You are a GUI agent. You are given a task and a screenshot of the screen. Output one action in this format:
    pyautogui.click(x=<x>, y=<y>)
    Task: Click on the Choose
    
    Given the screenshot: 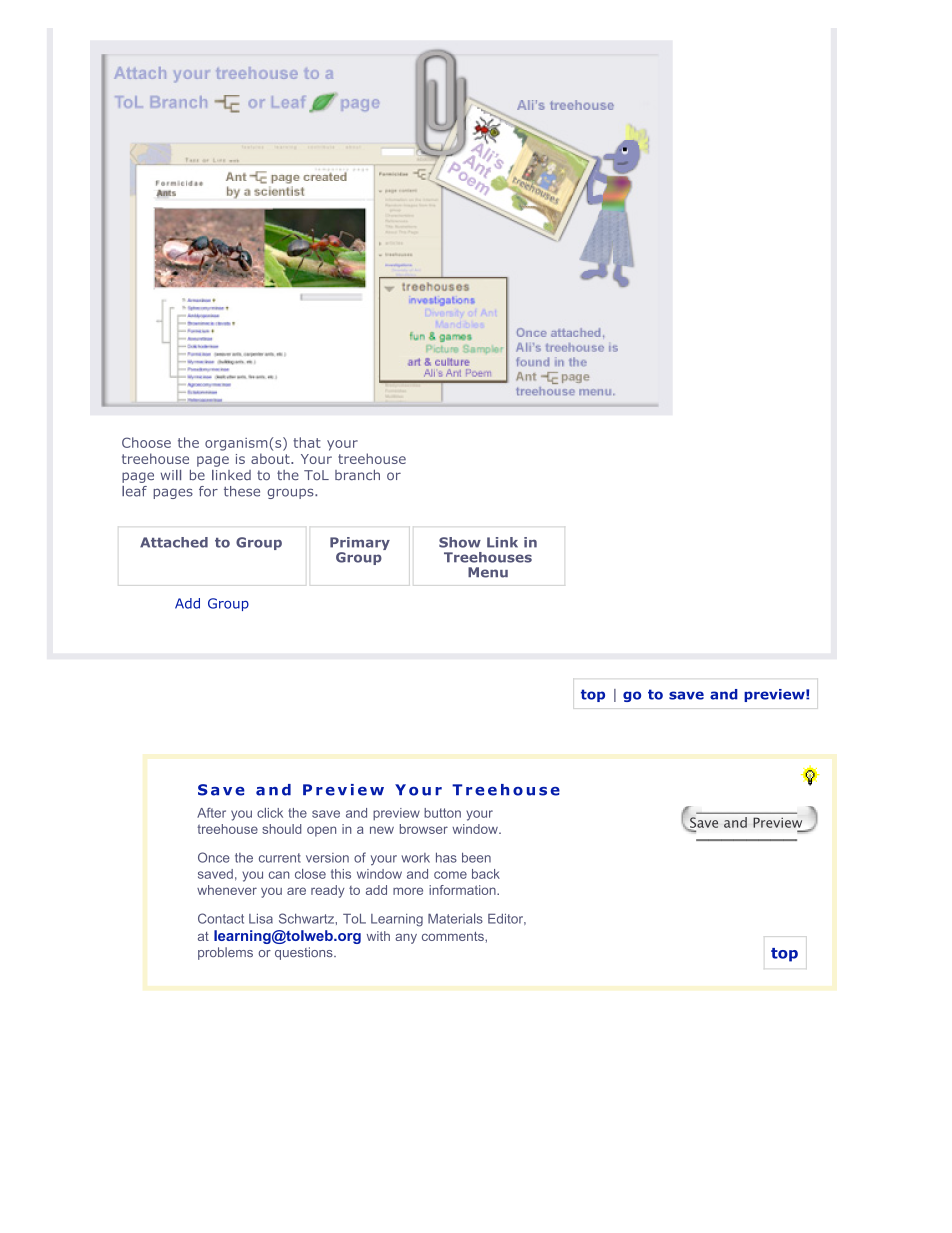 What is the action you would take?
    pyautogui.click(x=146, y=442)
